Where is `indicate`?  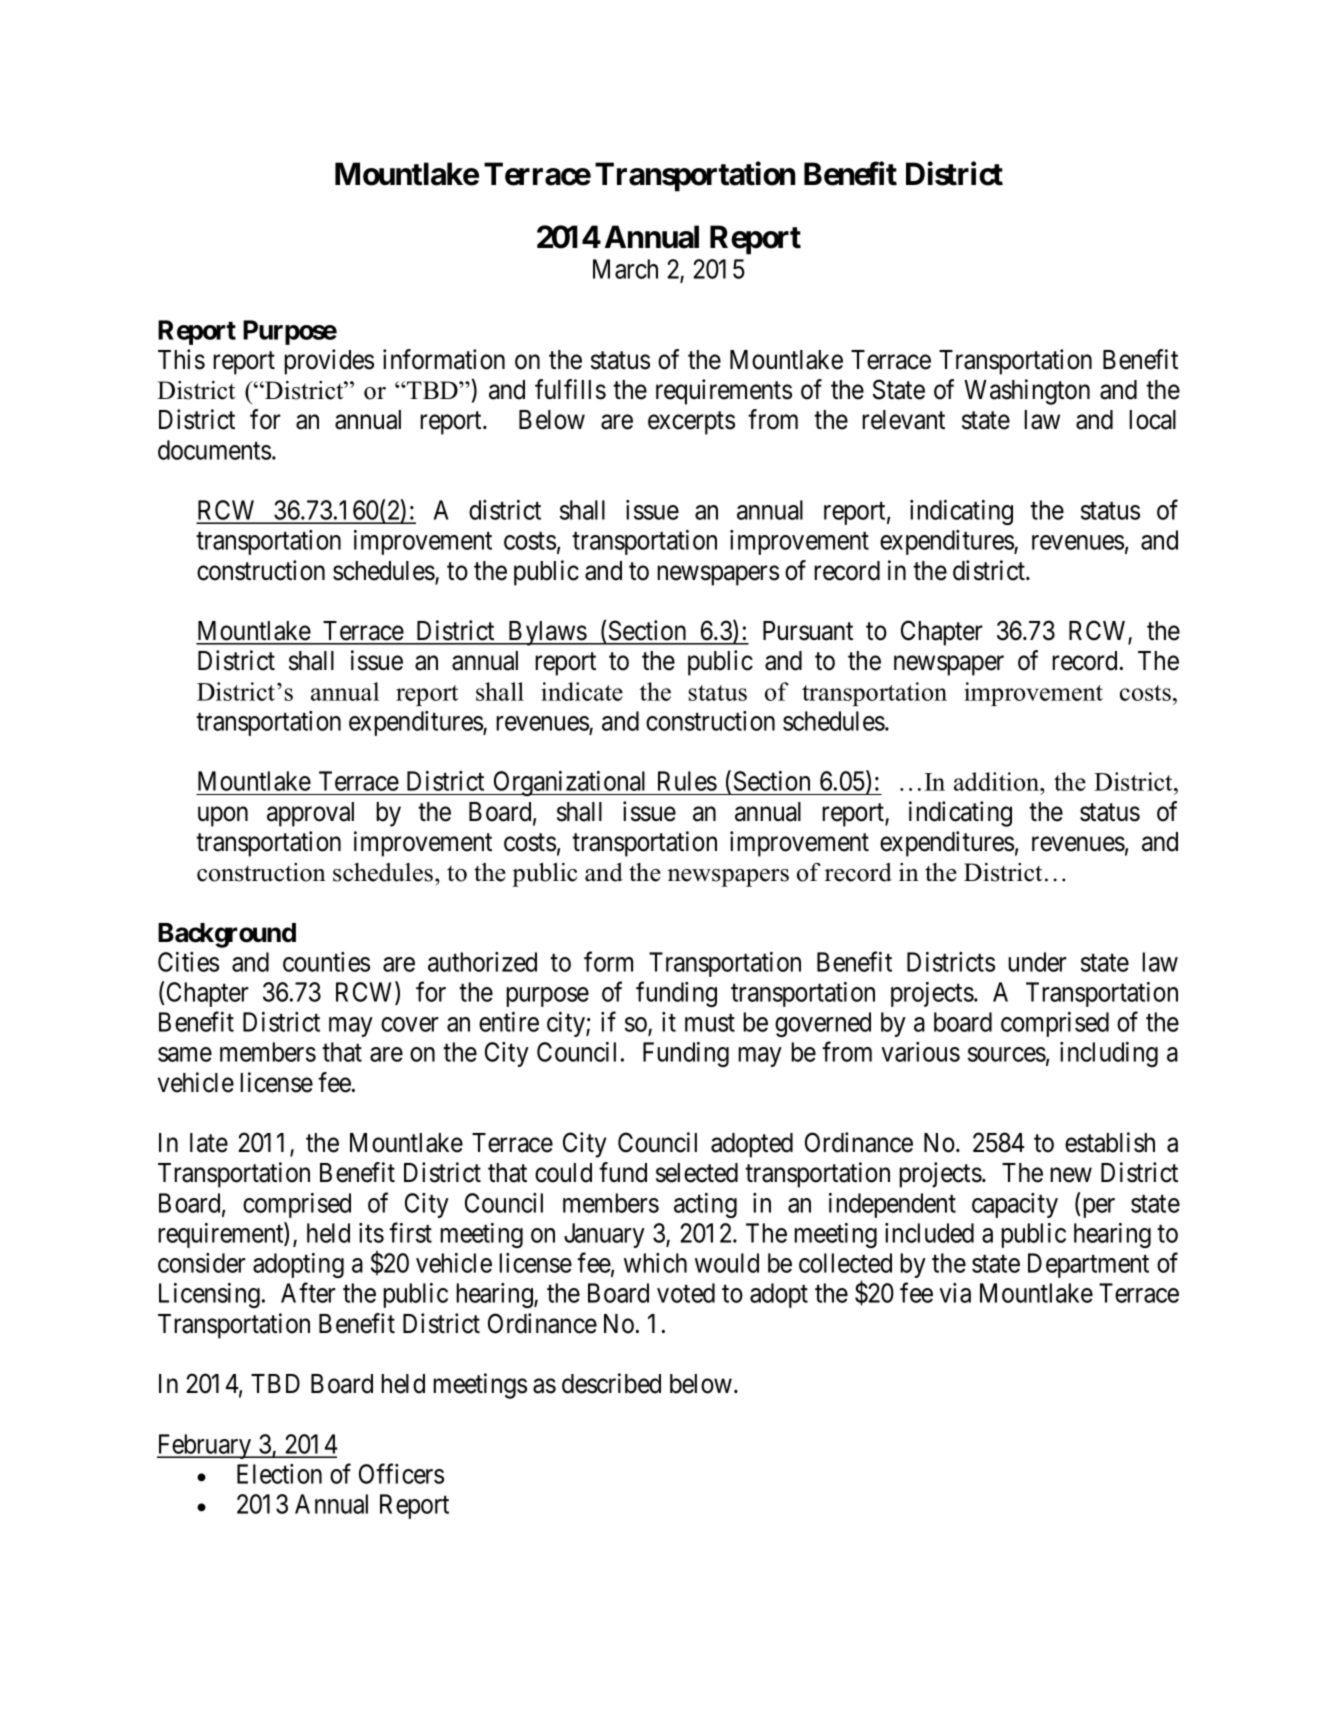 indicate is located at coordinates (582, 691).
